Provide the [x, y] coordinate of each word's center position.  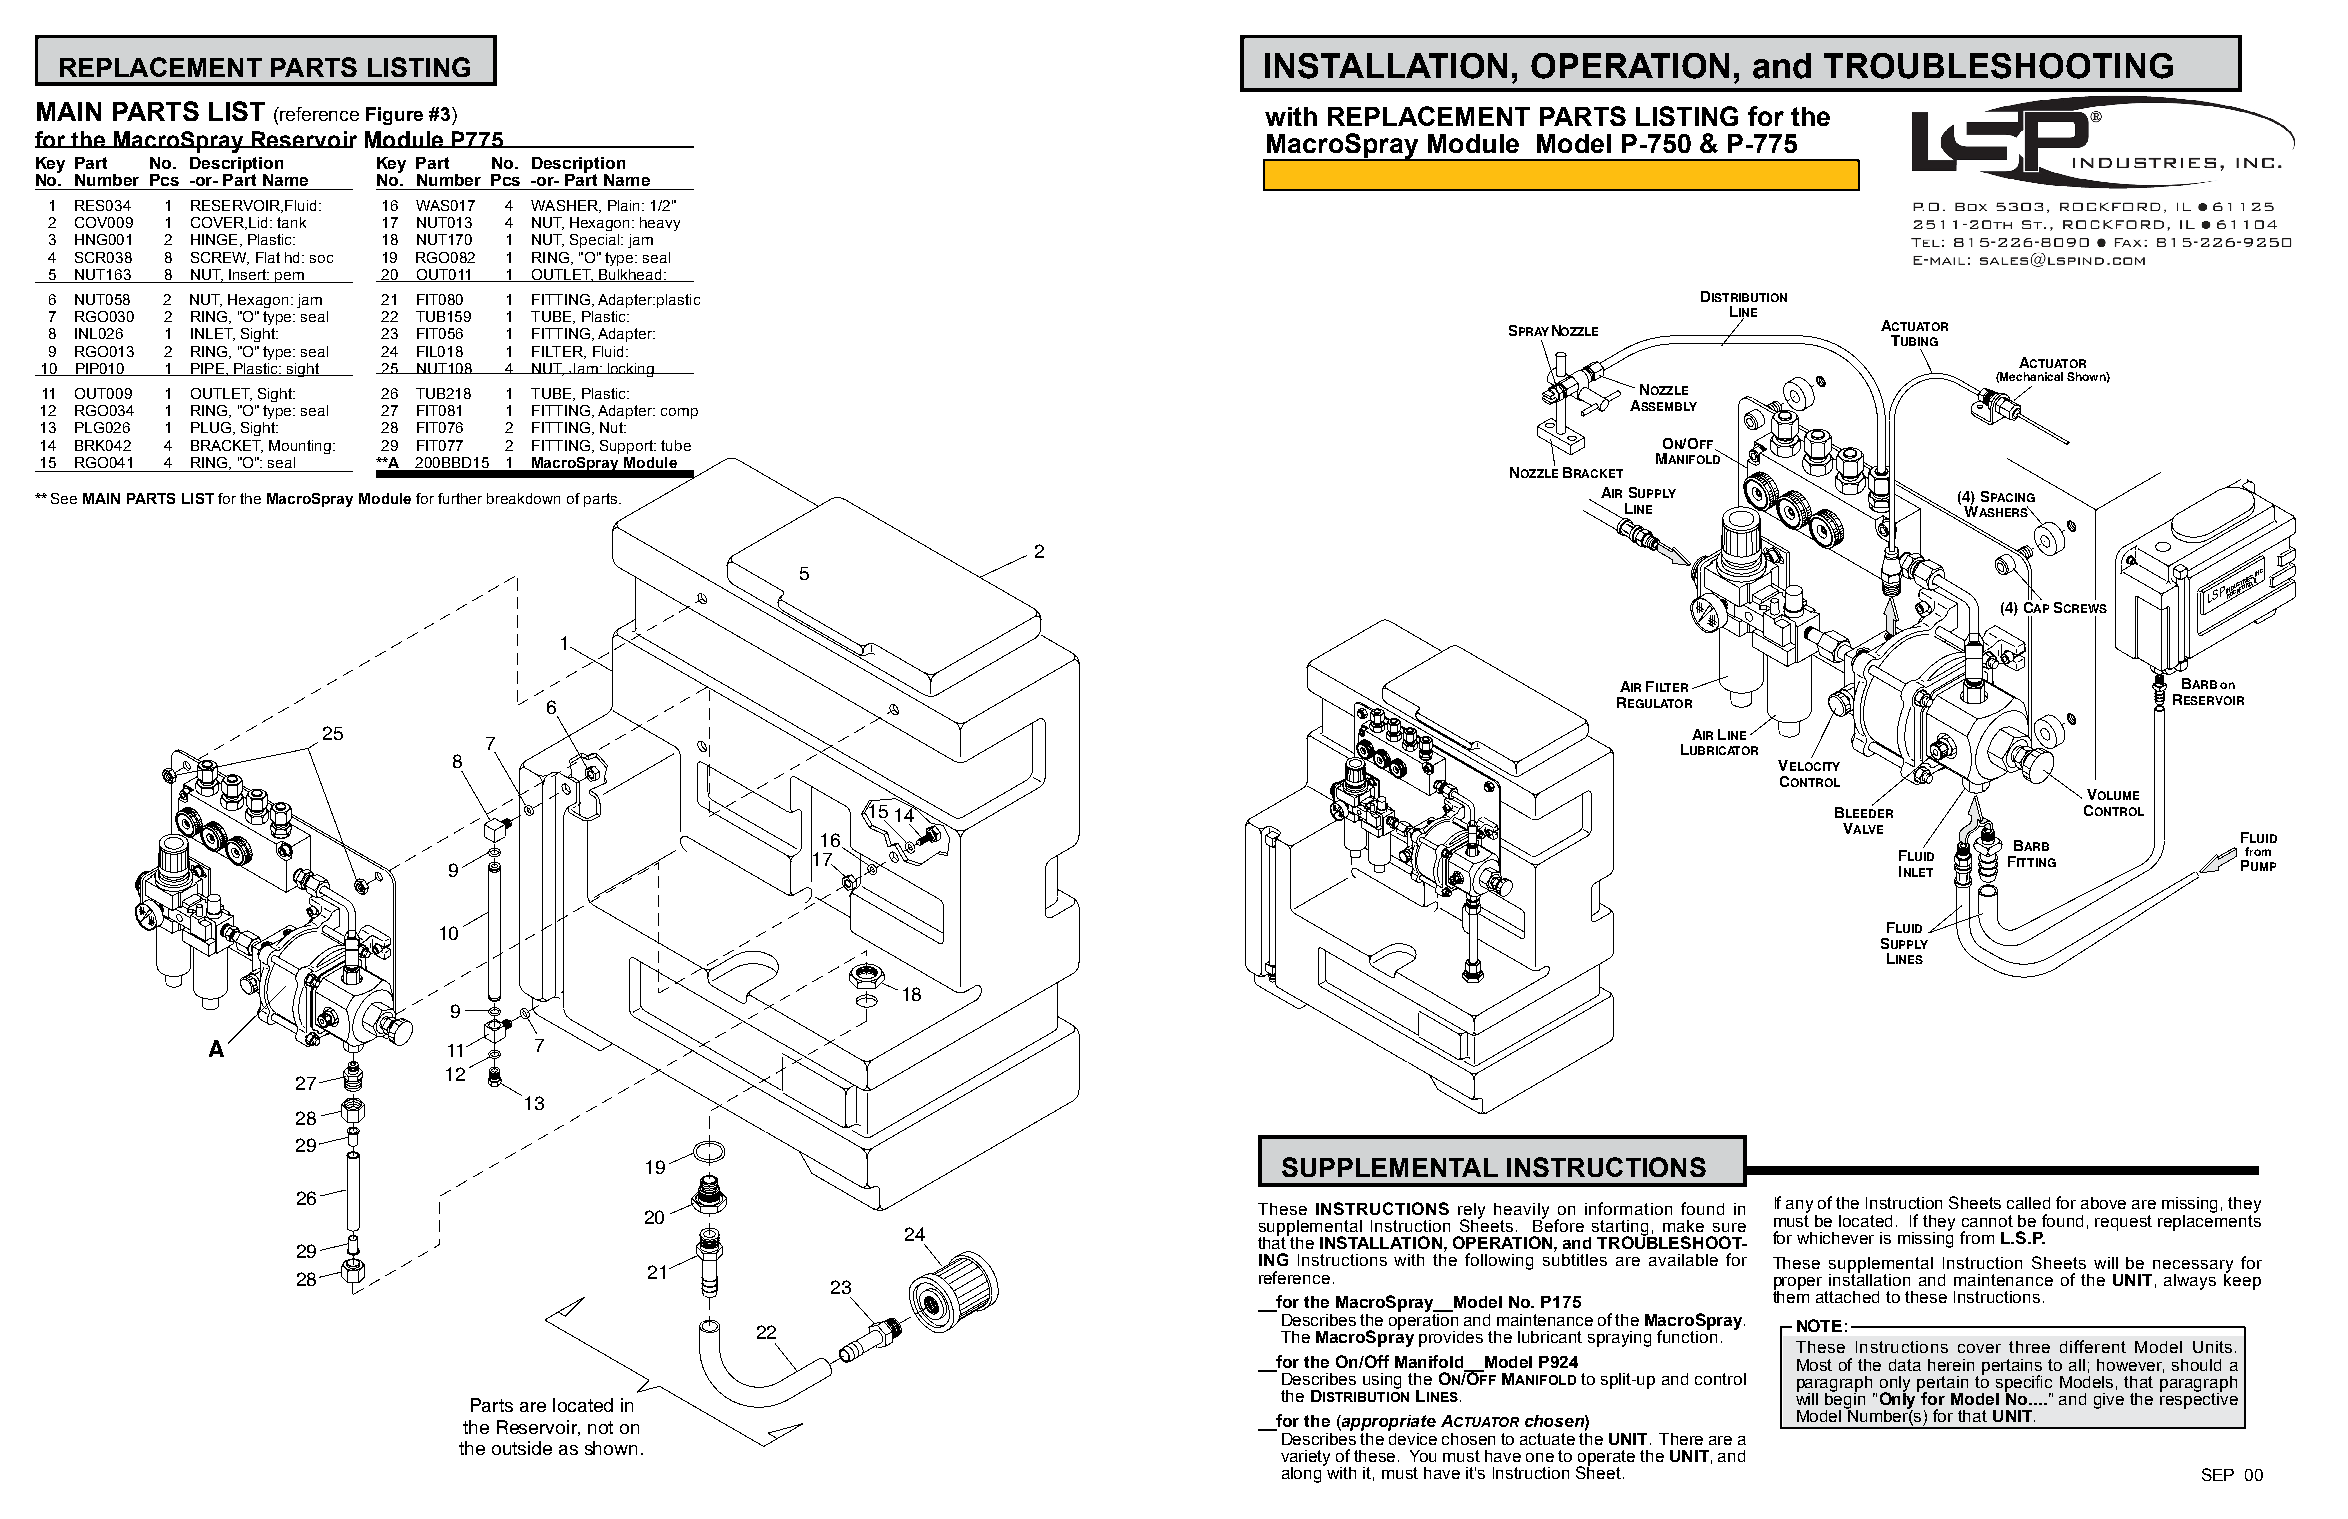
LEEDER [1869, 813]
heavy [660, 224]
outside [522, 1448]
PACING [2013, 497]
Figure [394, 116]
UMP [2263, 866]
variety [1305, 1459]
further [460, 498]
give [2109, 1401]
